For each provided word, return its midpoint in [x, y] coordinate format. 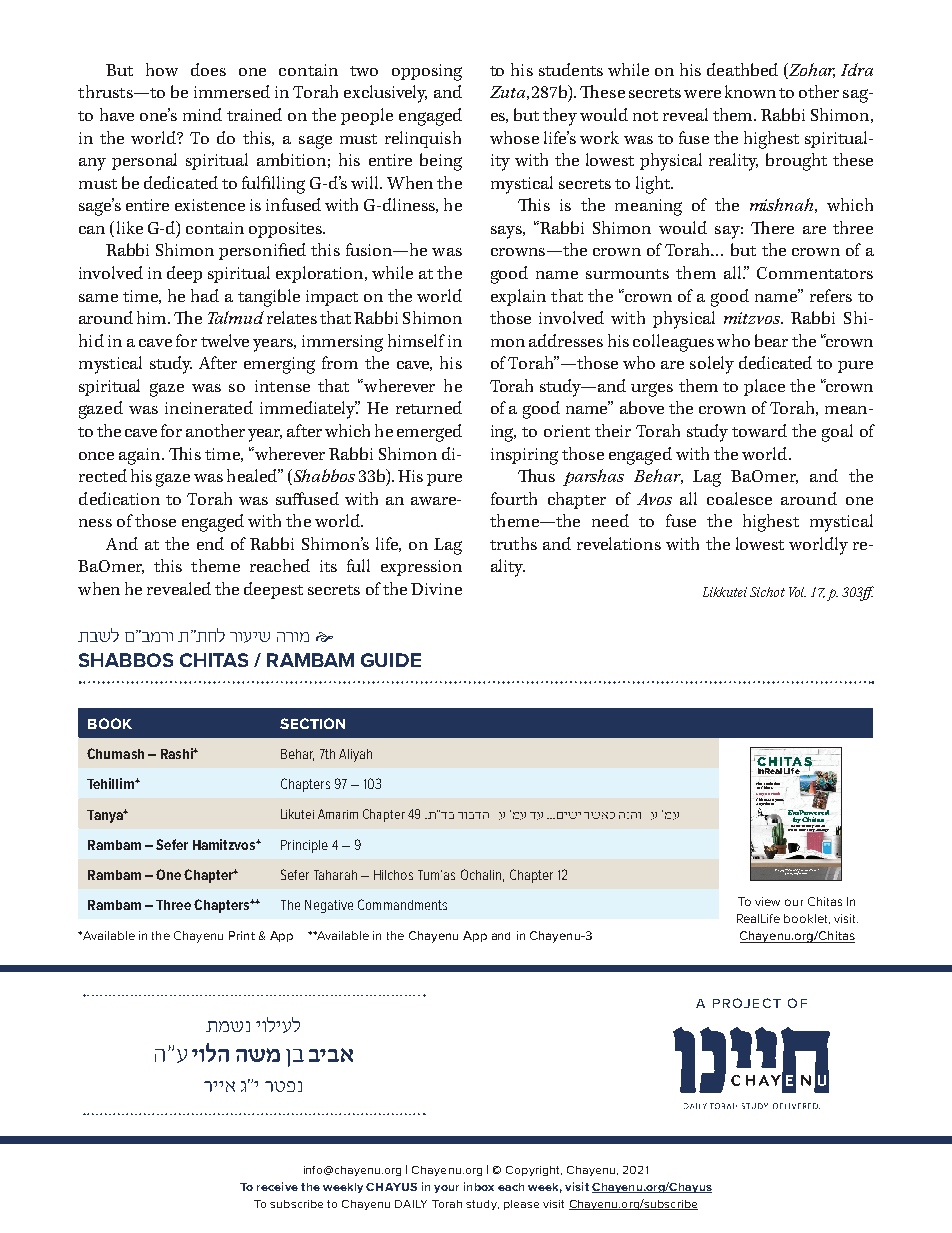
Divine [436, 589]
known [750, 91]
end [210, 543]
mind [202, 114]
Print [242, 935]
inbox [479, 1186]
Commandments [402, 904]
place [764, 387]
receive [277, 1186]
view [767, 901]
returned [429, 407]
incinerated [209, 407]
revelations [619, 543]
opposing [427, 72]
